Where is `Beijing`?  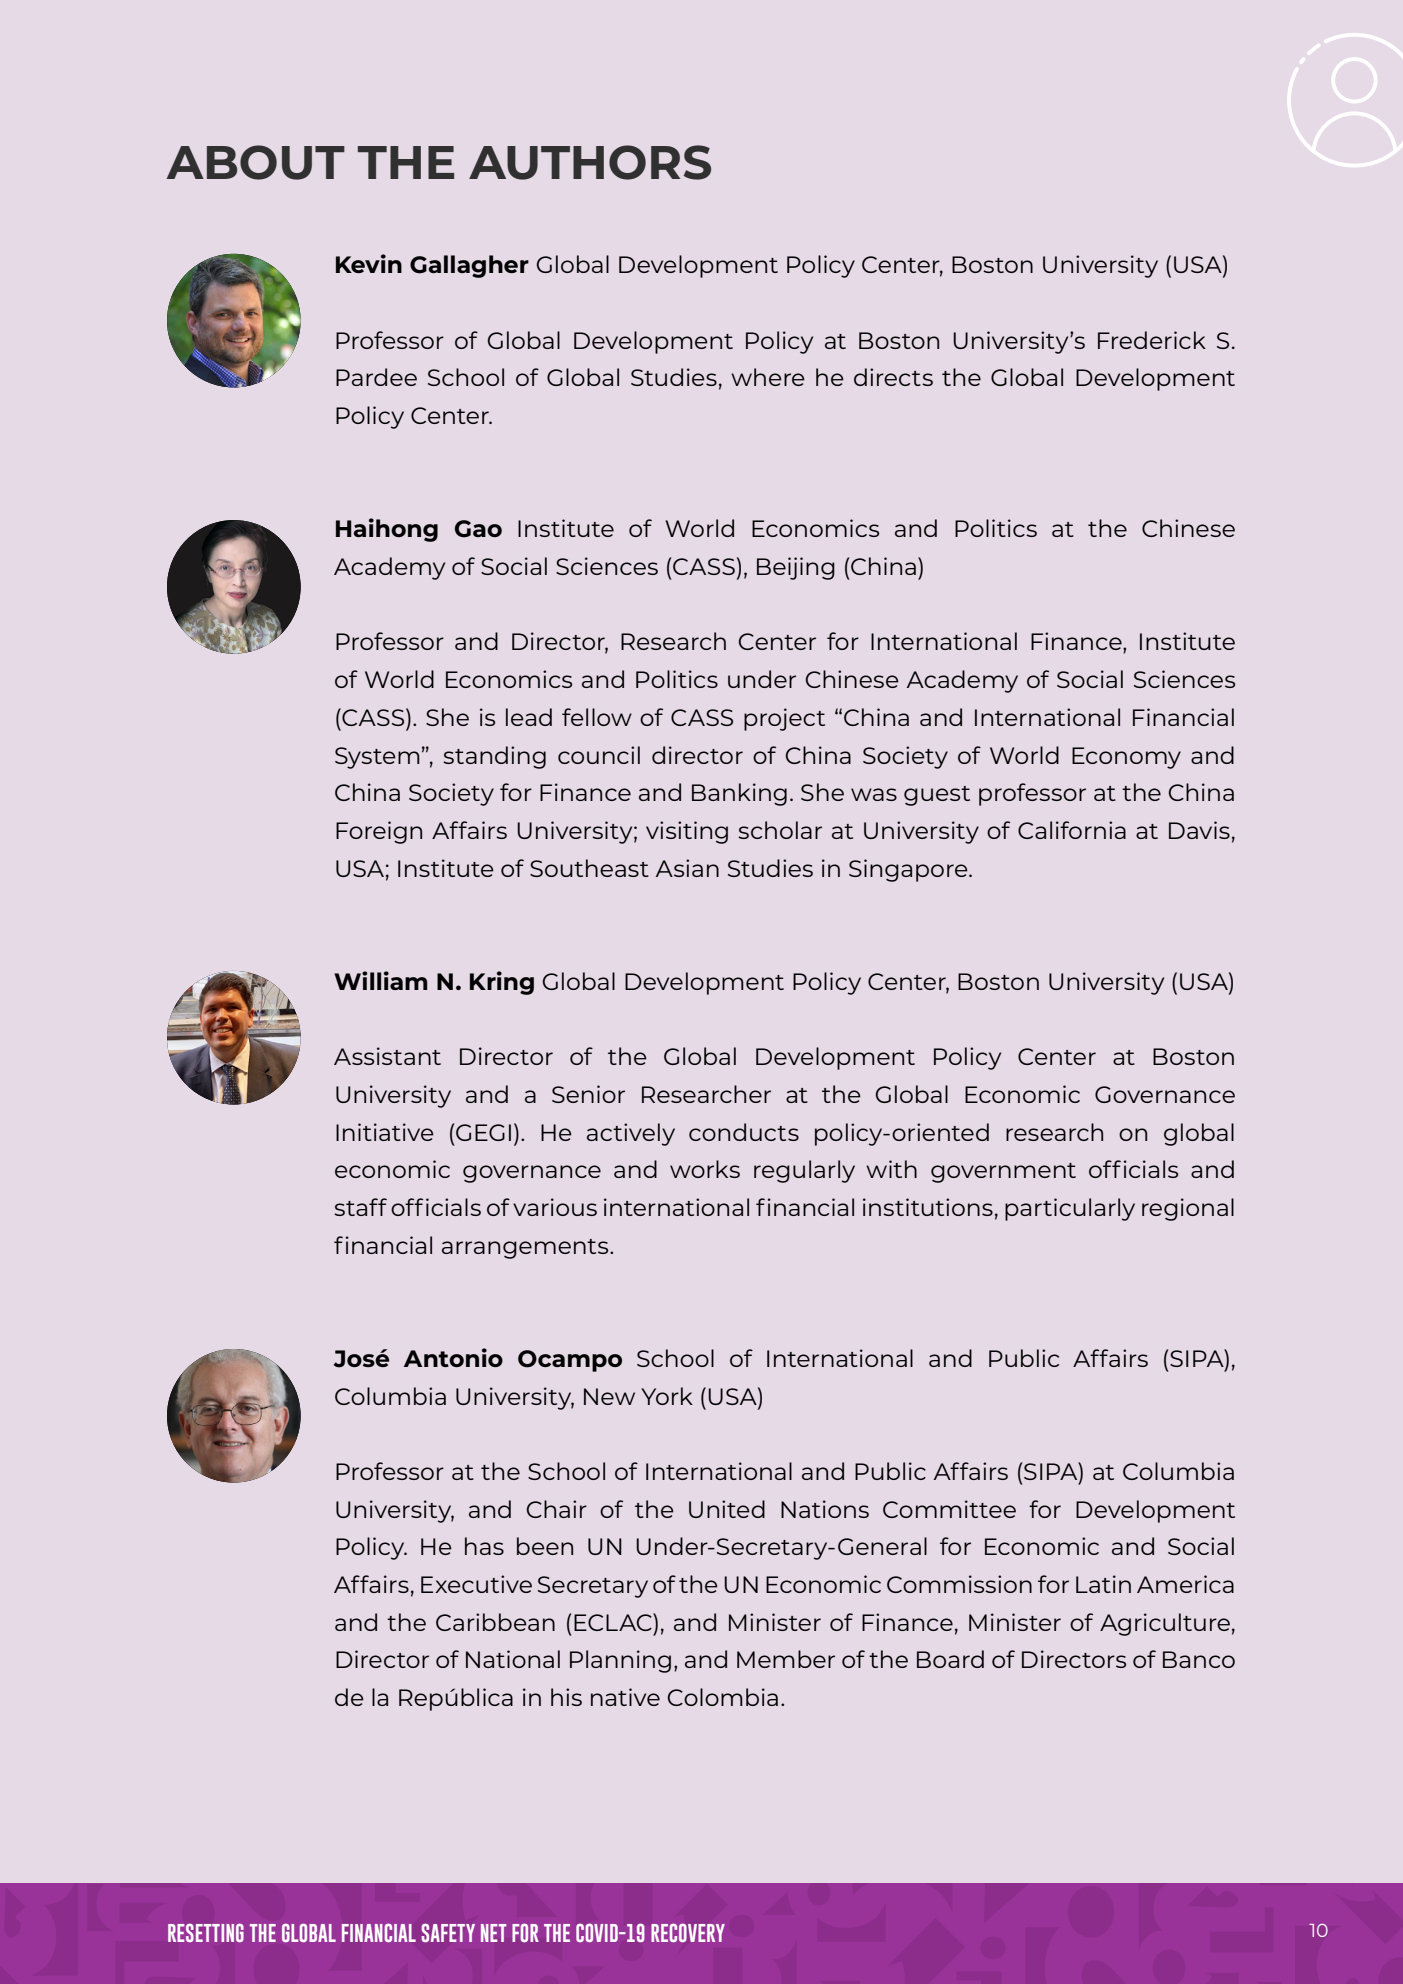
Beijing is located at coordinates (796, 568).
